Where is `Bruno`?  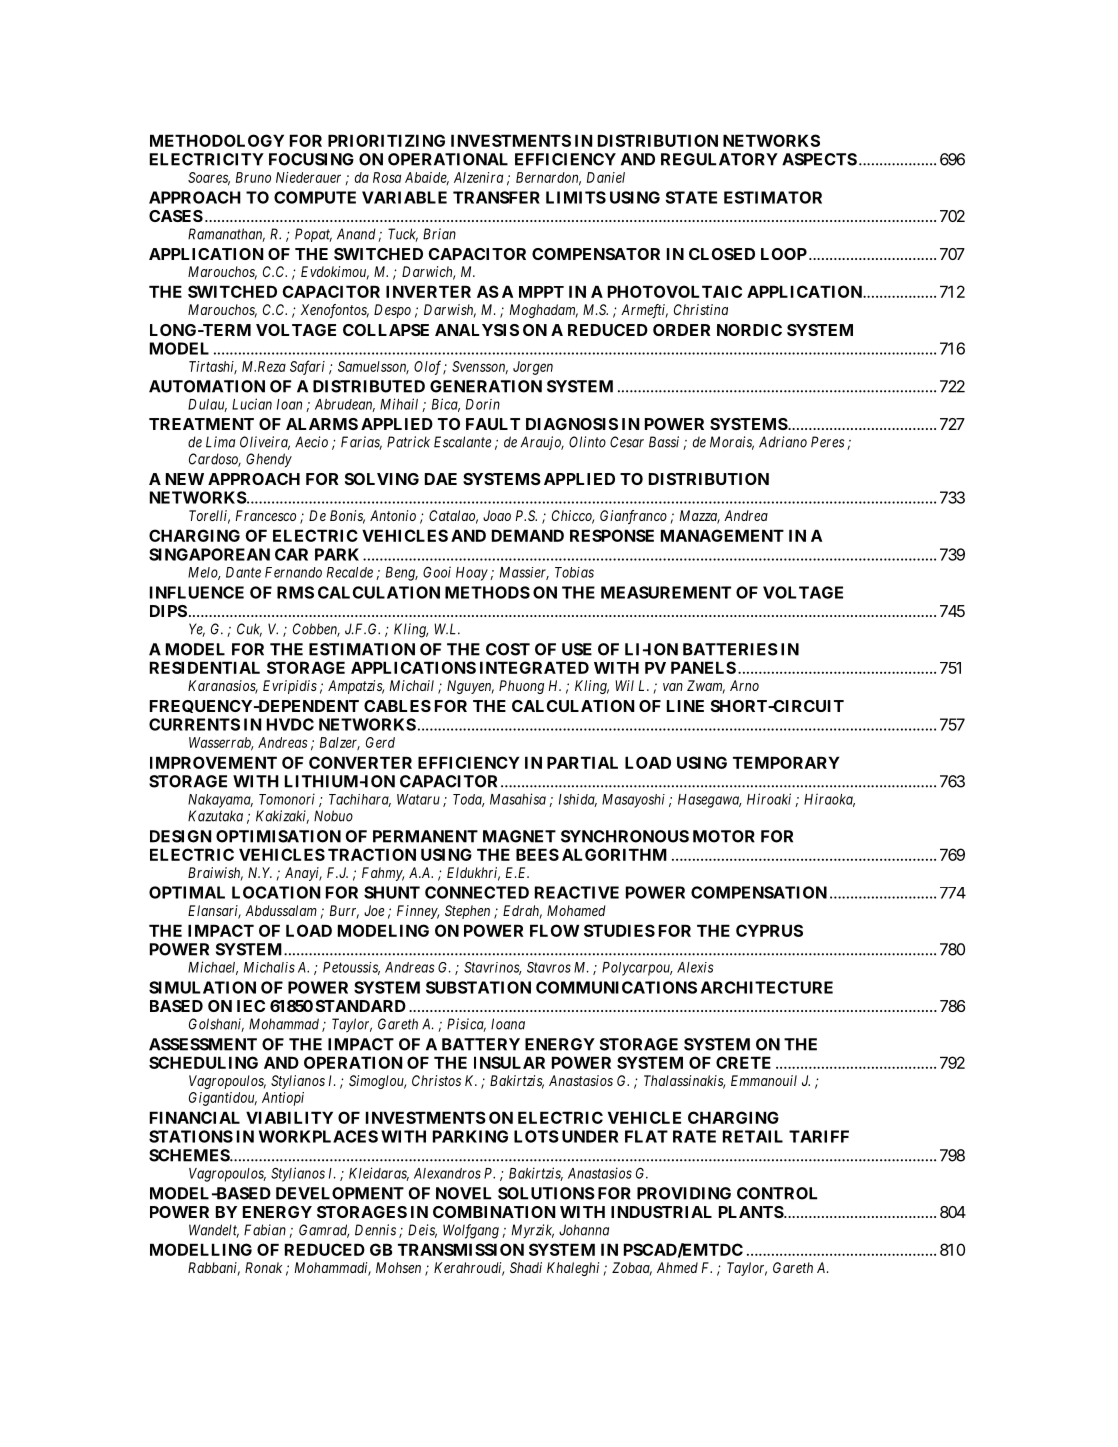
Bruno is located at coordinates (253, 177).
